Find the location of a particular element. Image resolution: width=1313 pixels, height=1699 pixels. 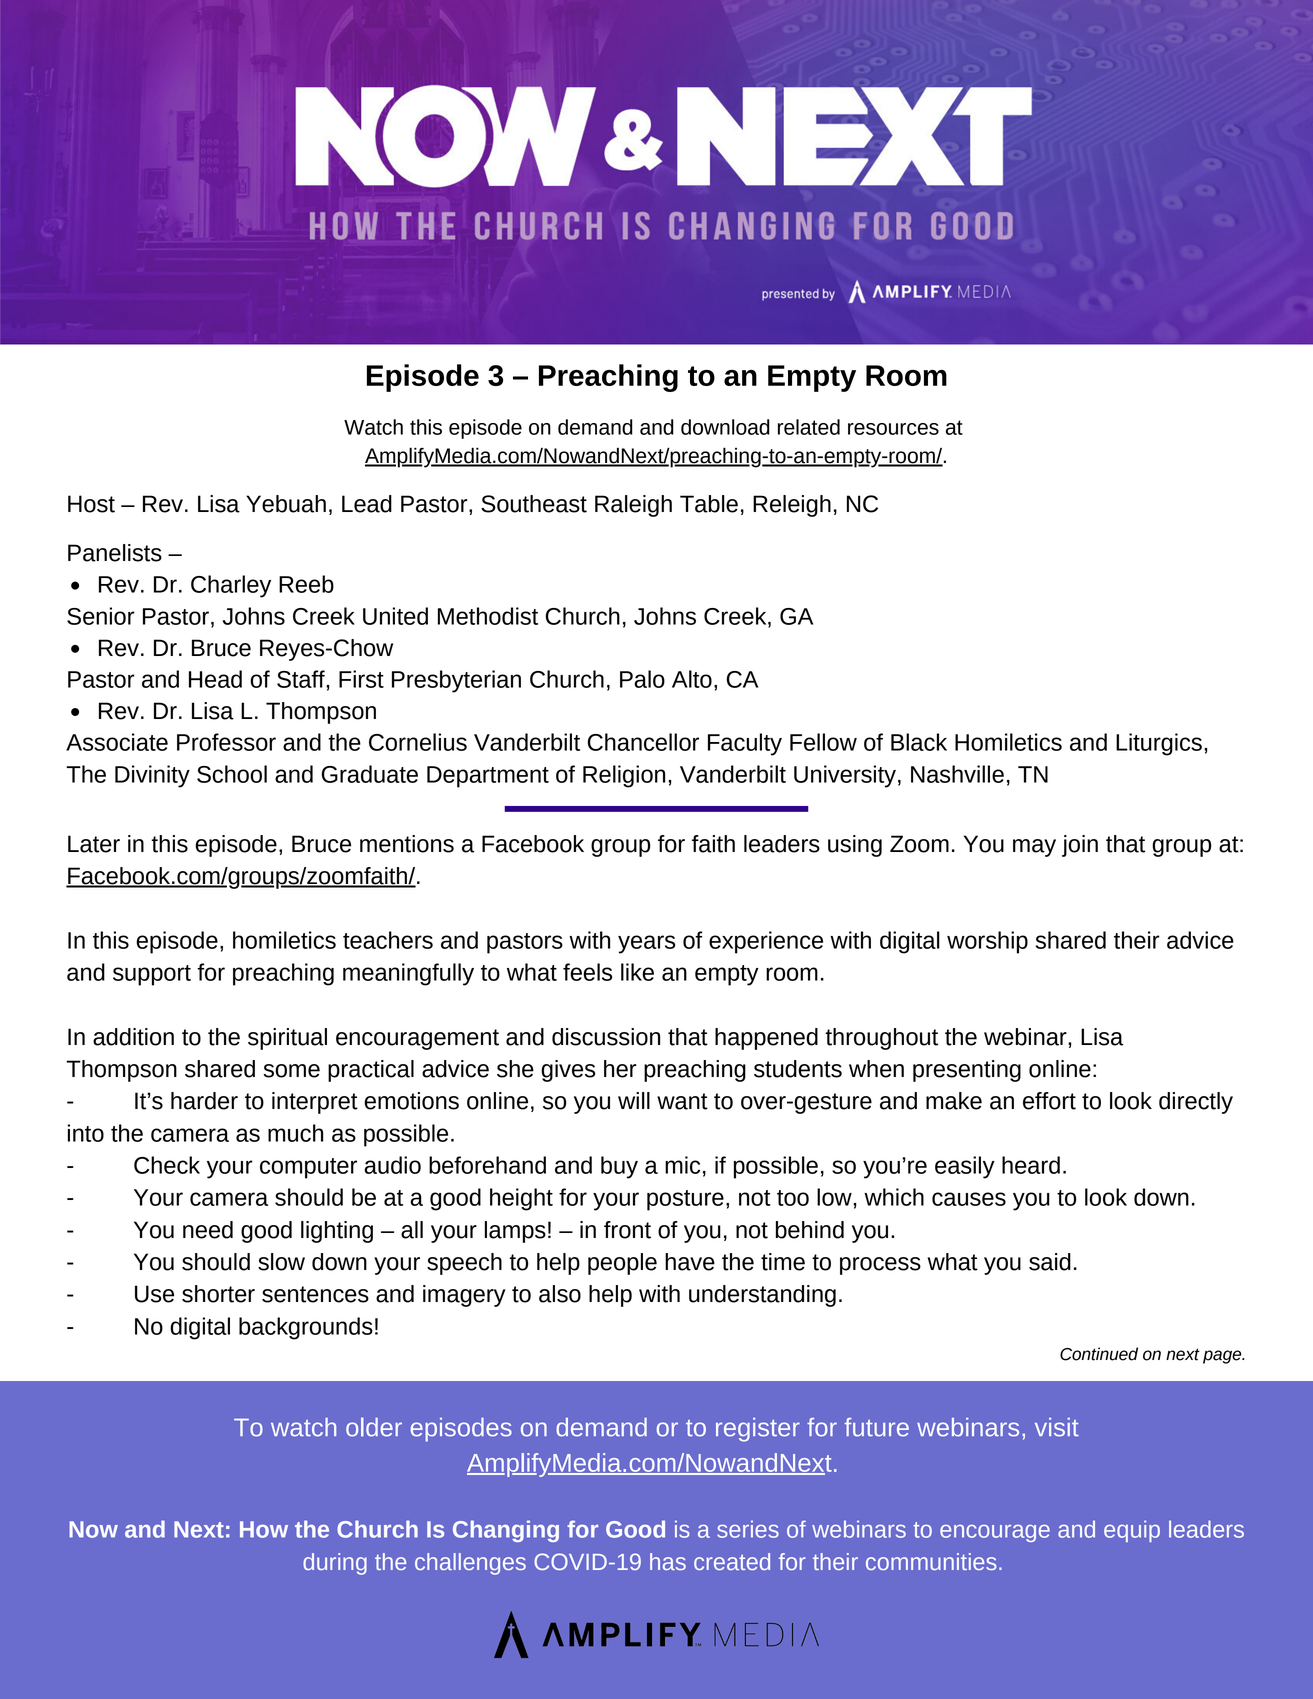

like is located at coordinates (637, 972).
